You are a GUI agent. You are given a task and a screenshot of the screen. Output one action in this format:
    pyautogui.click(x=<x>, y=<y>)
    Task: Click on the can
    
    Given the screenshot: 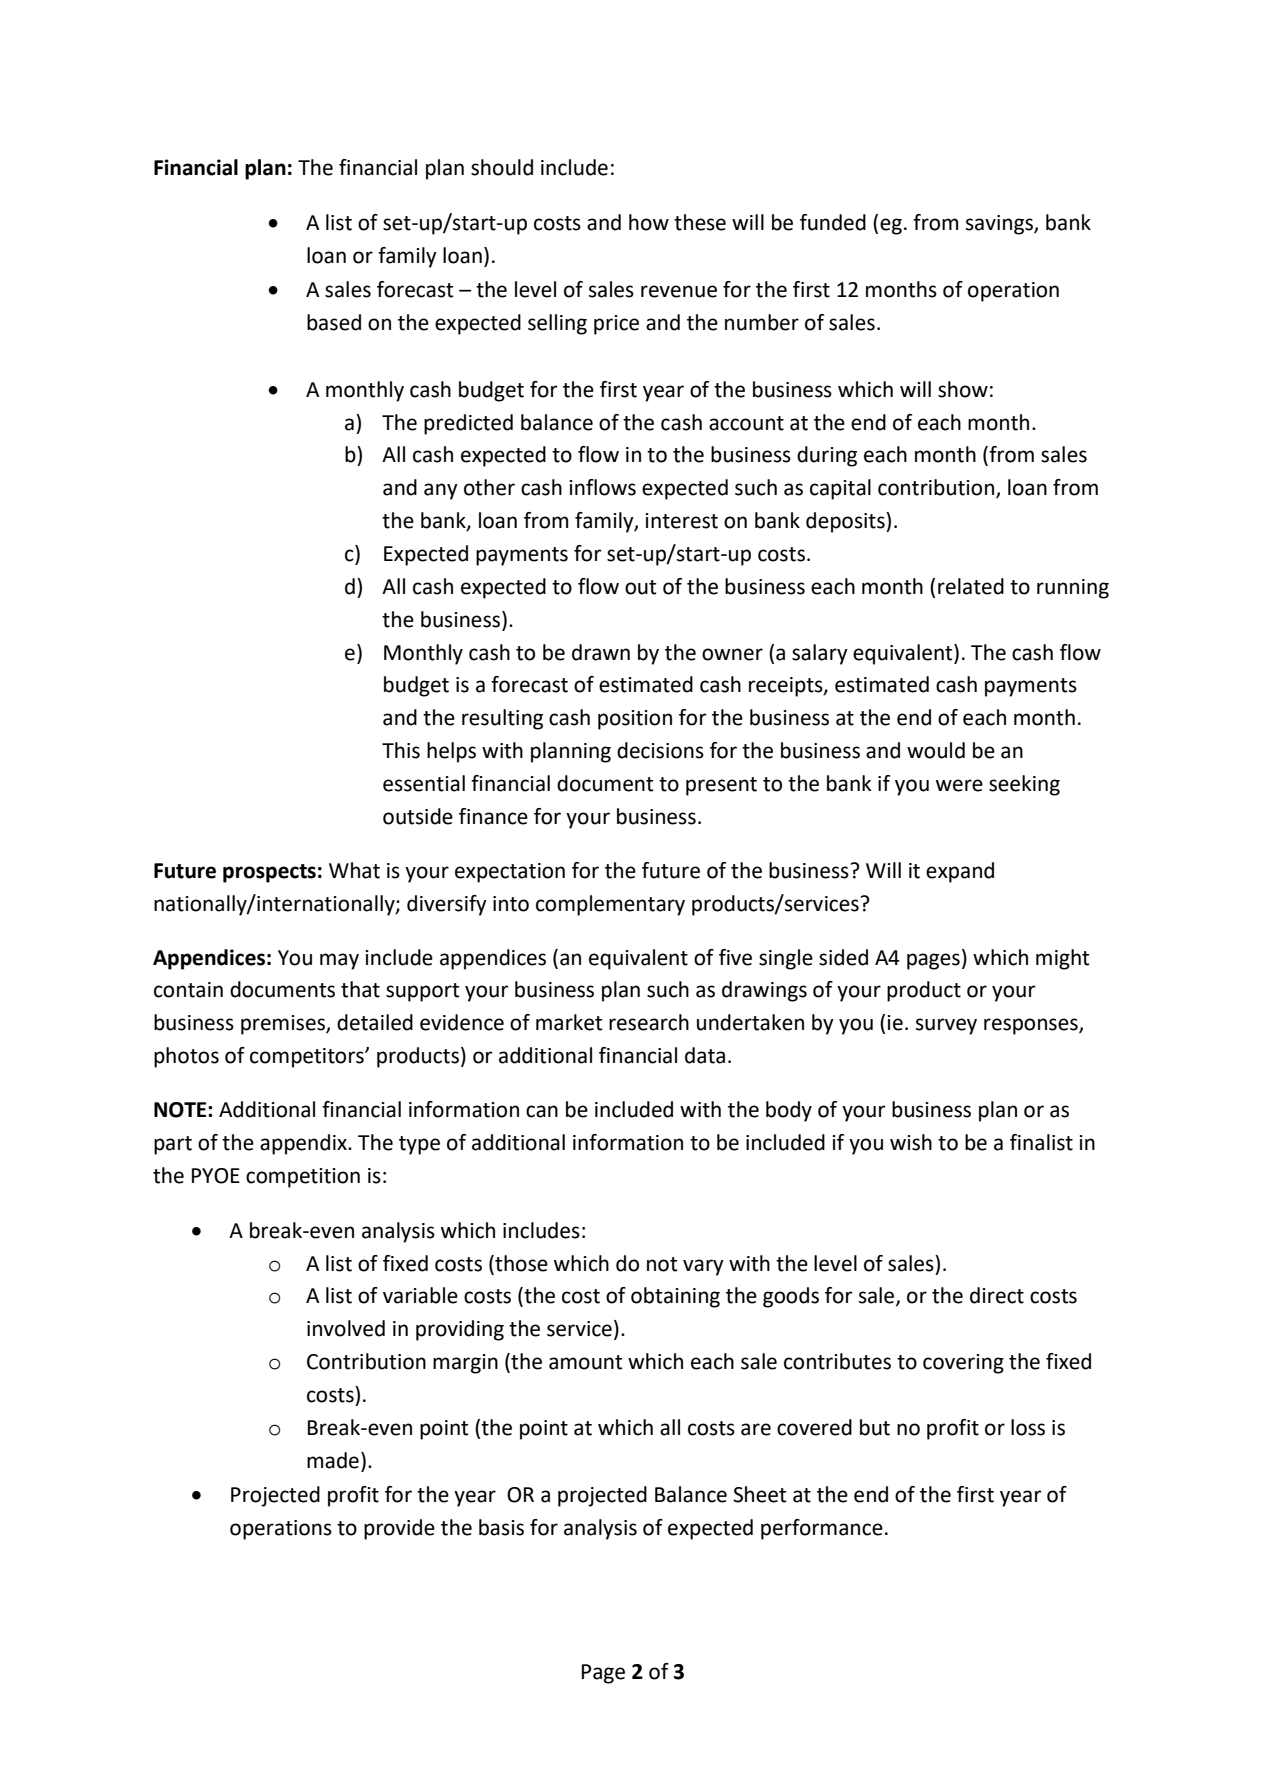 What is the action you would take?
    pyautogui.click(x=542, y=1111)
